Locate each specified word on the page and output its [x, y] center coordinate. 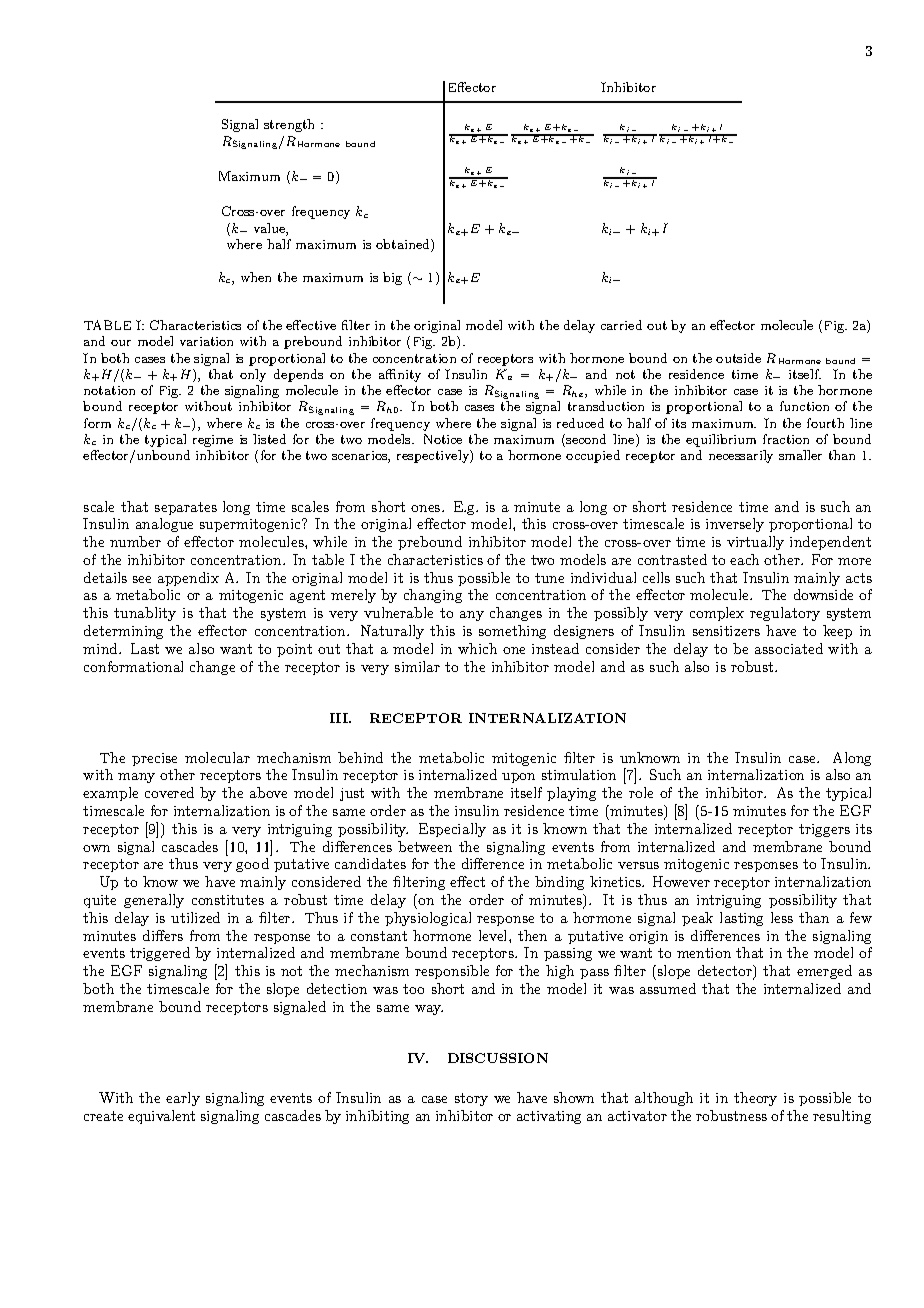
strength [289, 125]
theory [755, 1099]
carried [621, 325]
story [471, 1099]
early [183, 1099]
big [392, 278]
